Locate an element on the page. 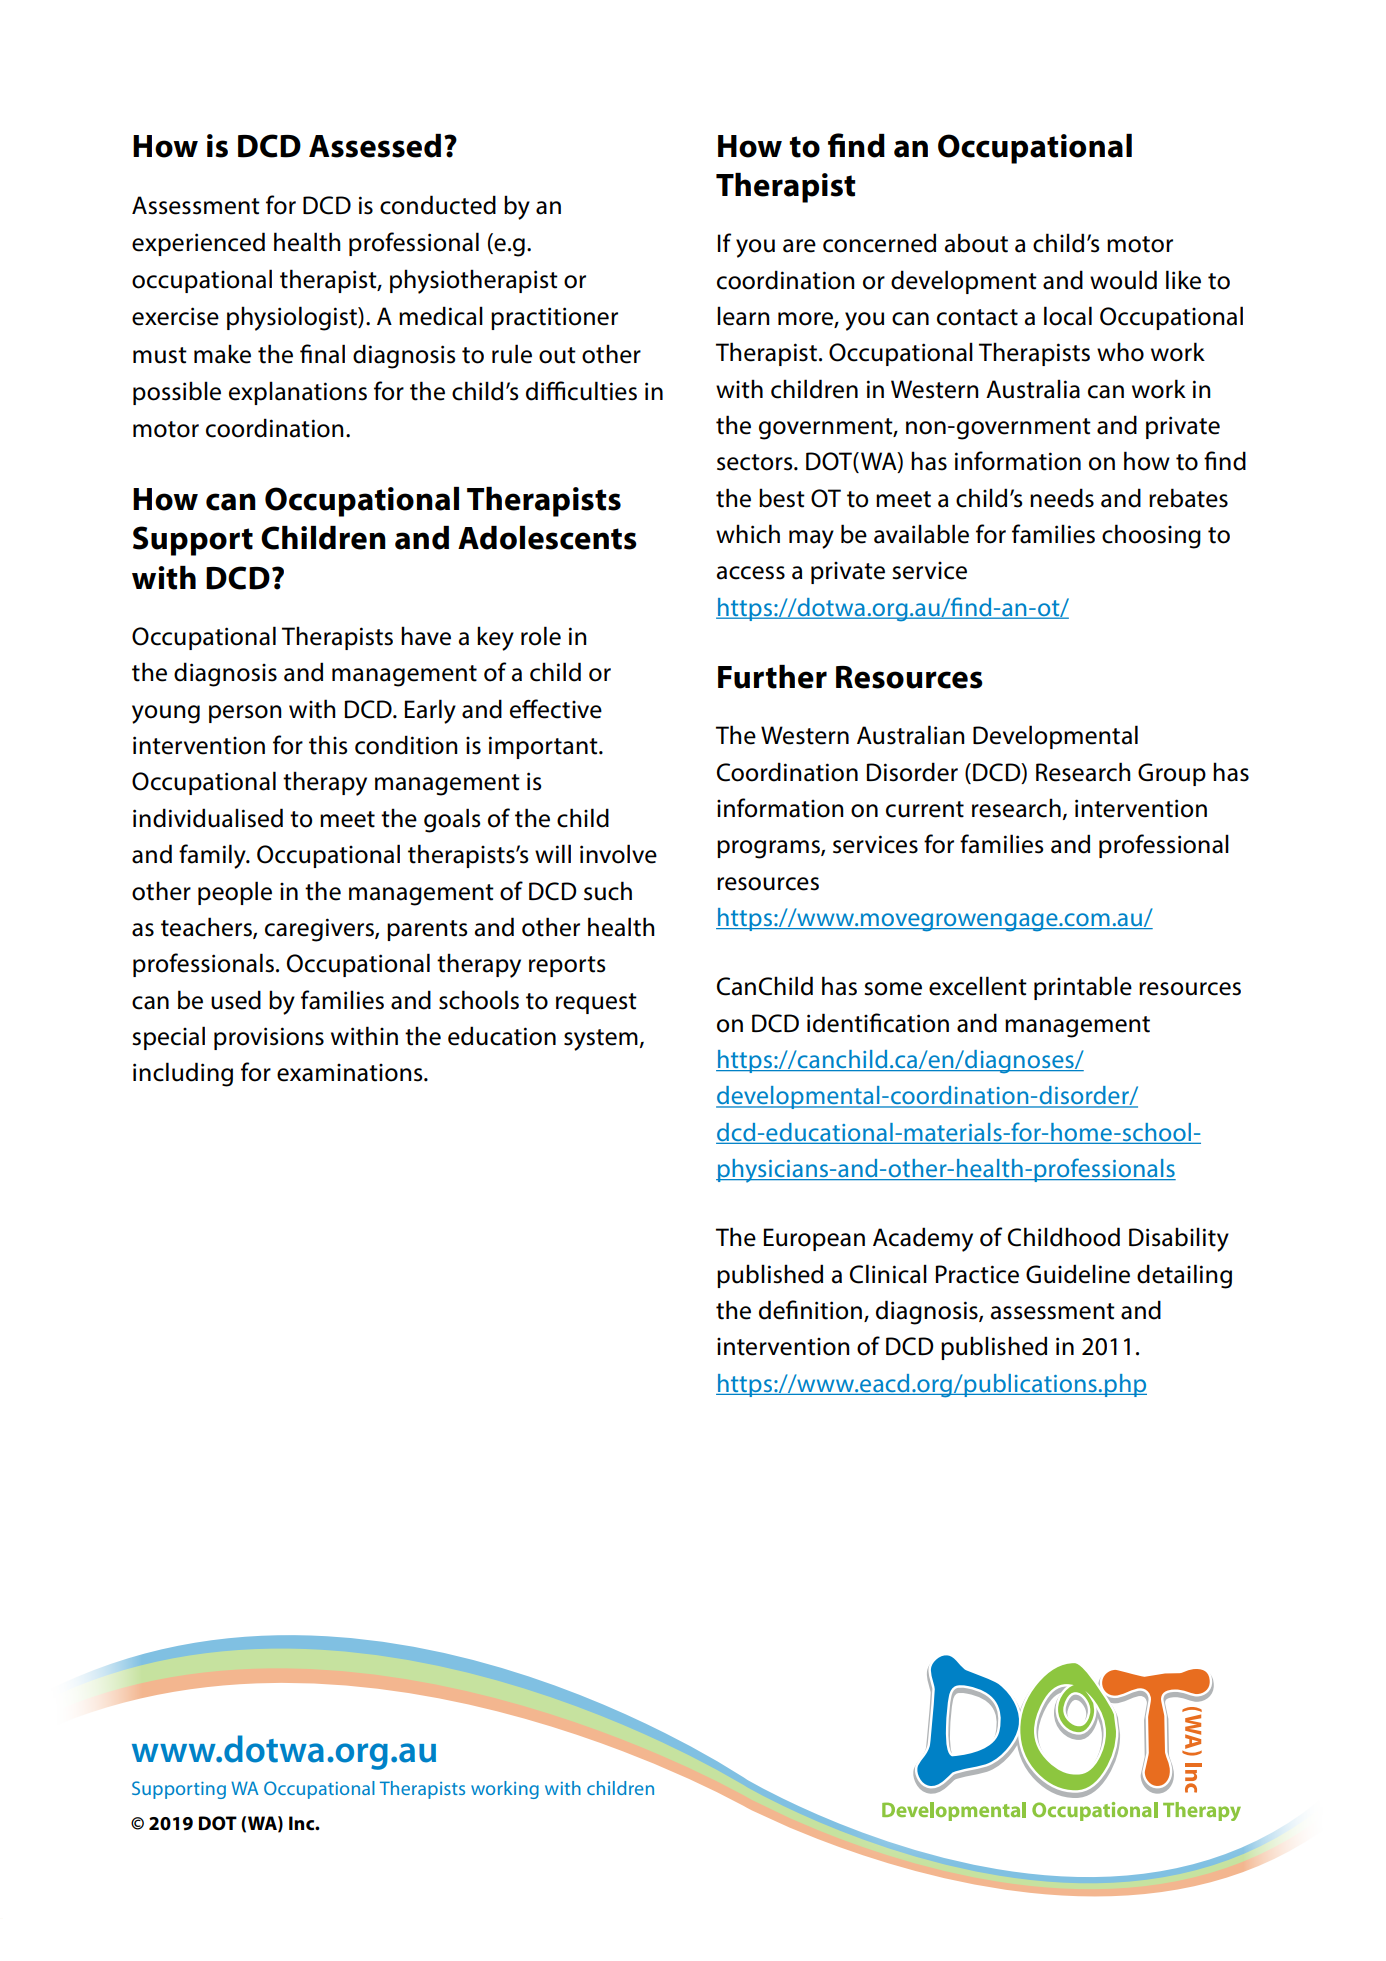  choosing is located at coordinates (1151, 536).
